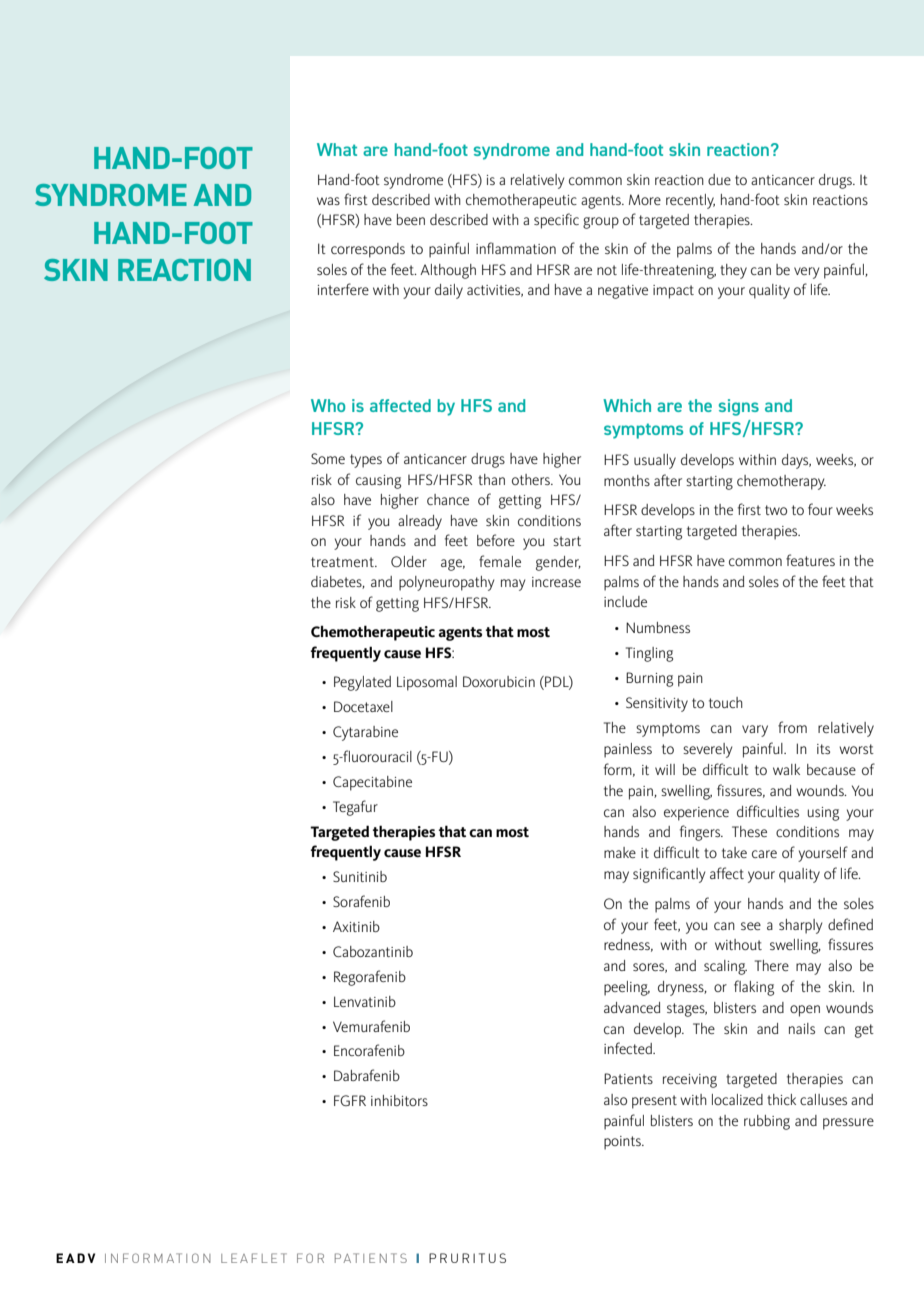 The width and height of the image is (924, 1308). What do you see at coordinates (601, 223) in the image?
I see `group` at bounding box center [601, 223].
